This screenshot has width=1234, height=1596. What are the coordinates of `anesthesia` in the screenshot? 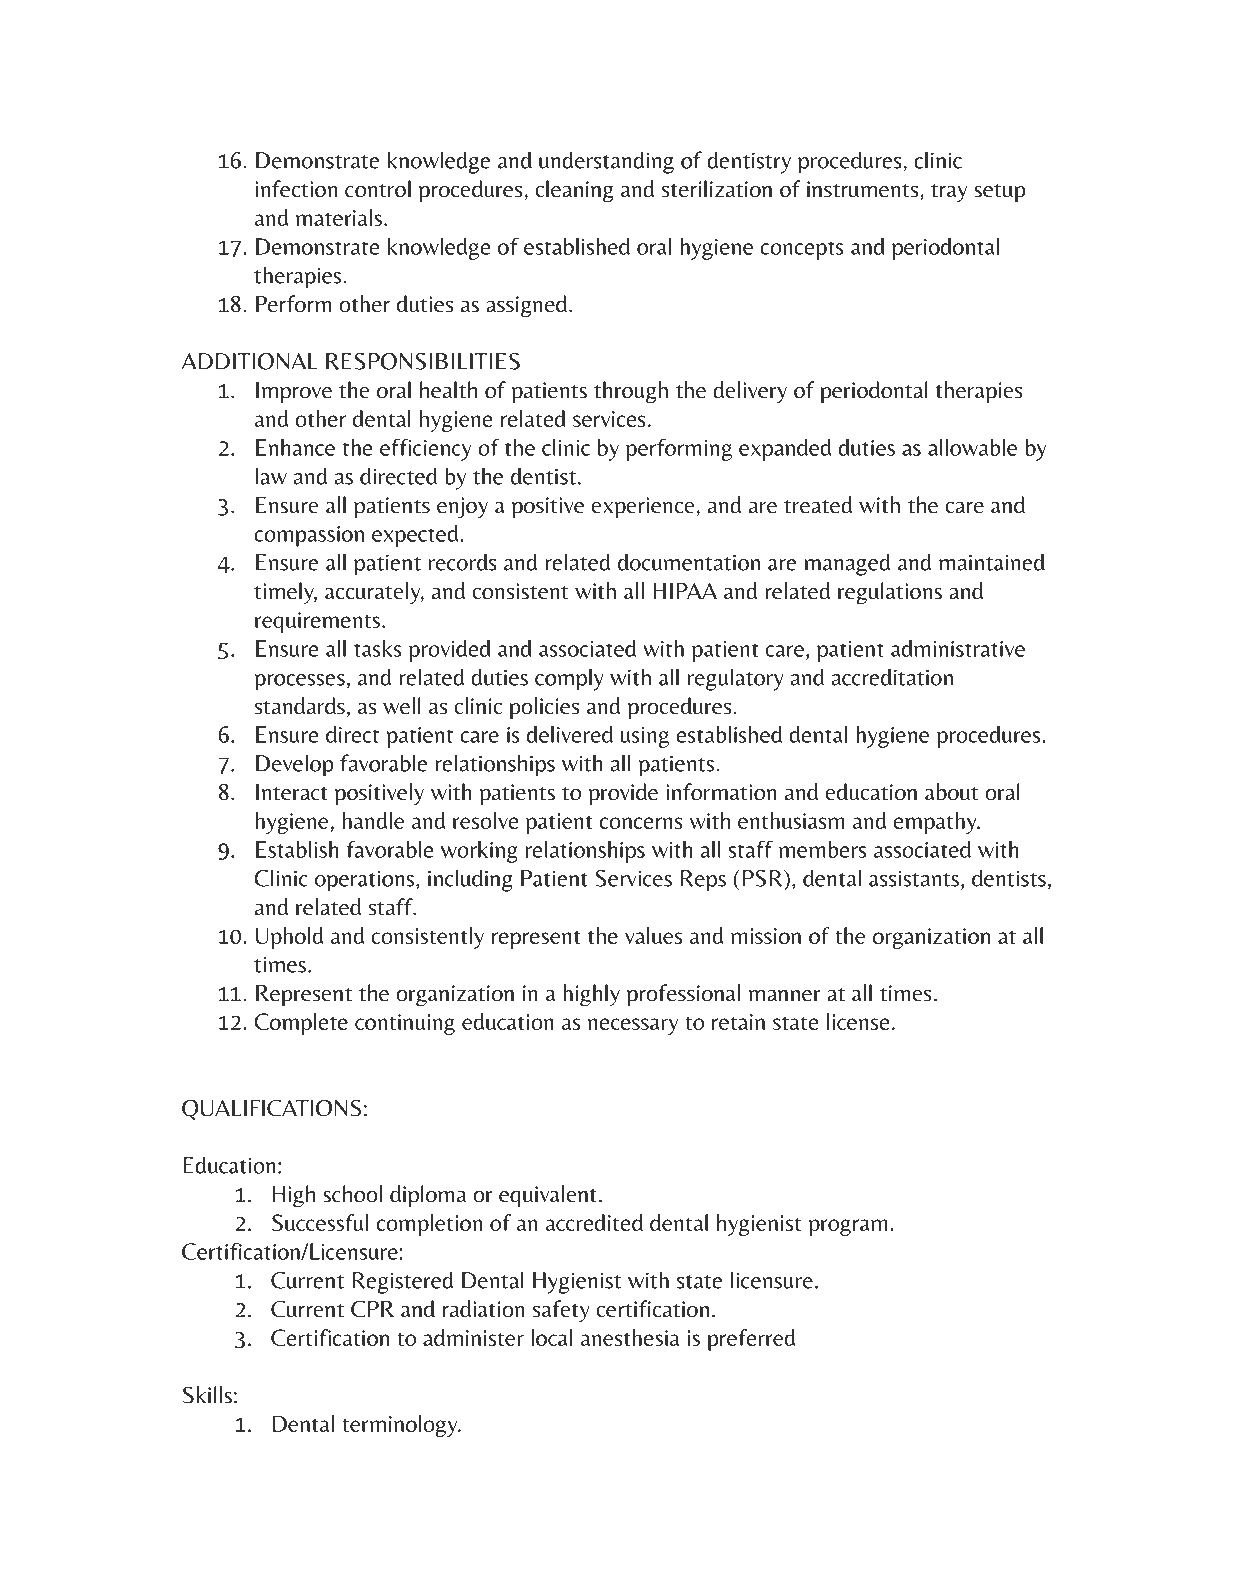 It's located at (630, 1337).
